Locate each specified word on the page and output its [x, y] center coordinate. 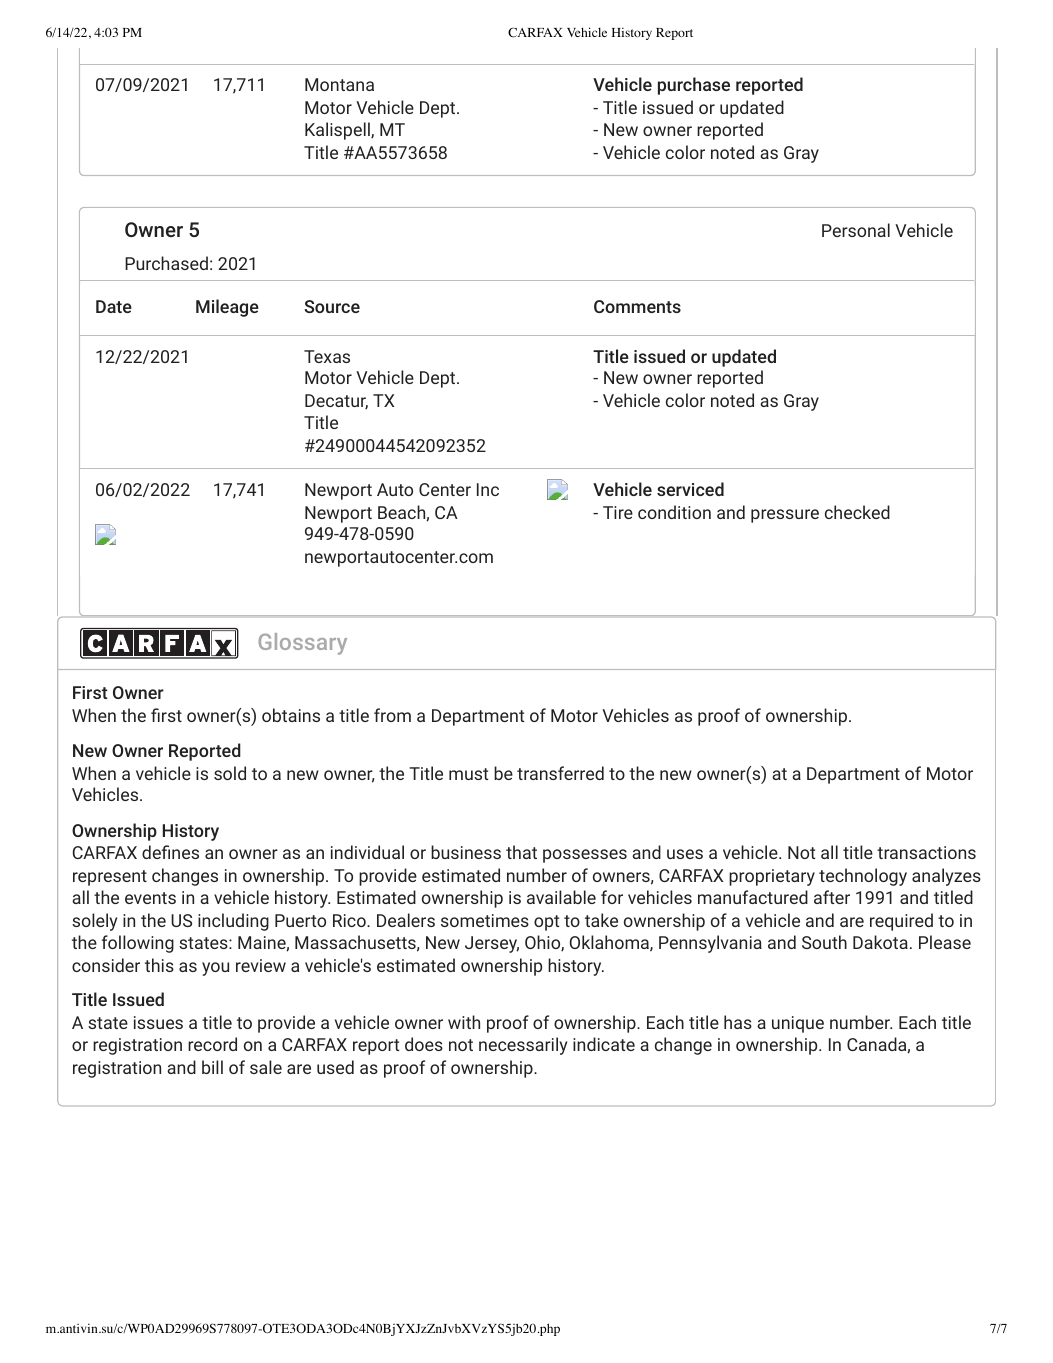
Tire [618, 512]
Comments [637, 306]
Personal [856, 230]
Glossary [303, 644]
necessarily [523, 1046]
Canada [877, 1045]
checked [857, 512]
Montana [339, 84]
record [212, 1044]
